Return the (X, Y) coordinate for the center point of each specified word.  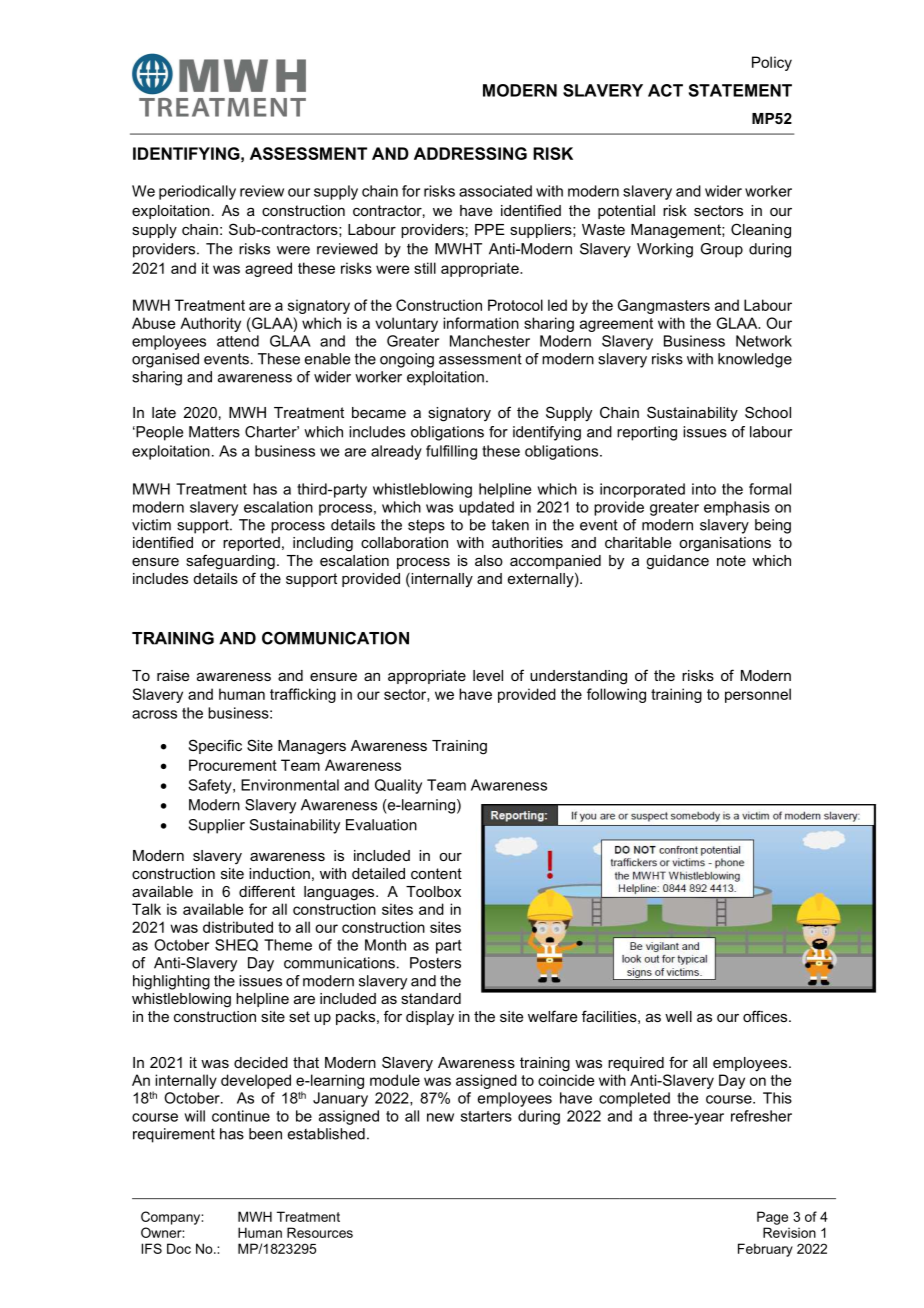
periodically (197, 192)
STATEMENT (740, 90)
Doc (179, 1248)
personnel (758, 695)
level (488, 675)
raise (173, 675)
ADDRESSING (470, 153)
